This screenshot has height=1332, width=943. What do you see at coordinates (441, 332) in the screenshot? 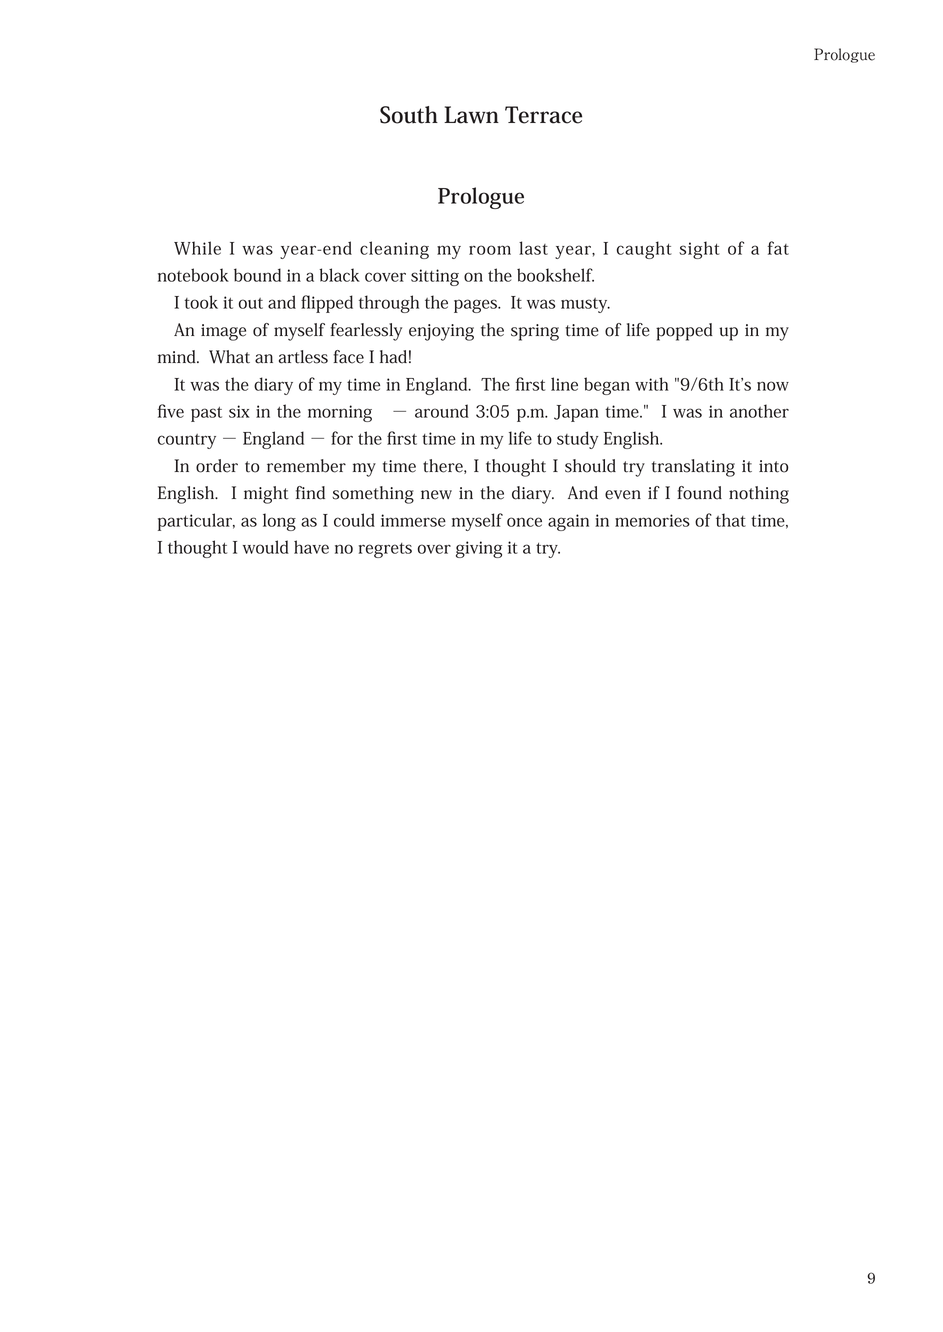
I see `enjoying` at bounding box center [441, 332].
